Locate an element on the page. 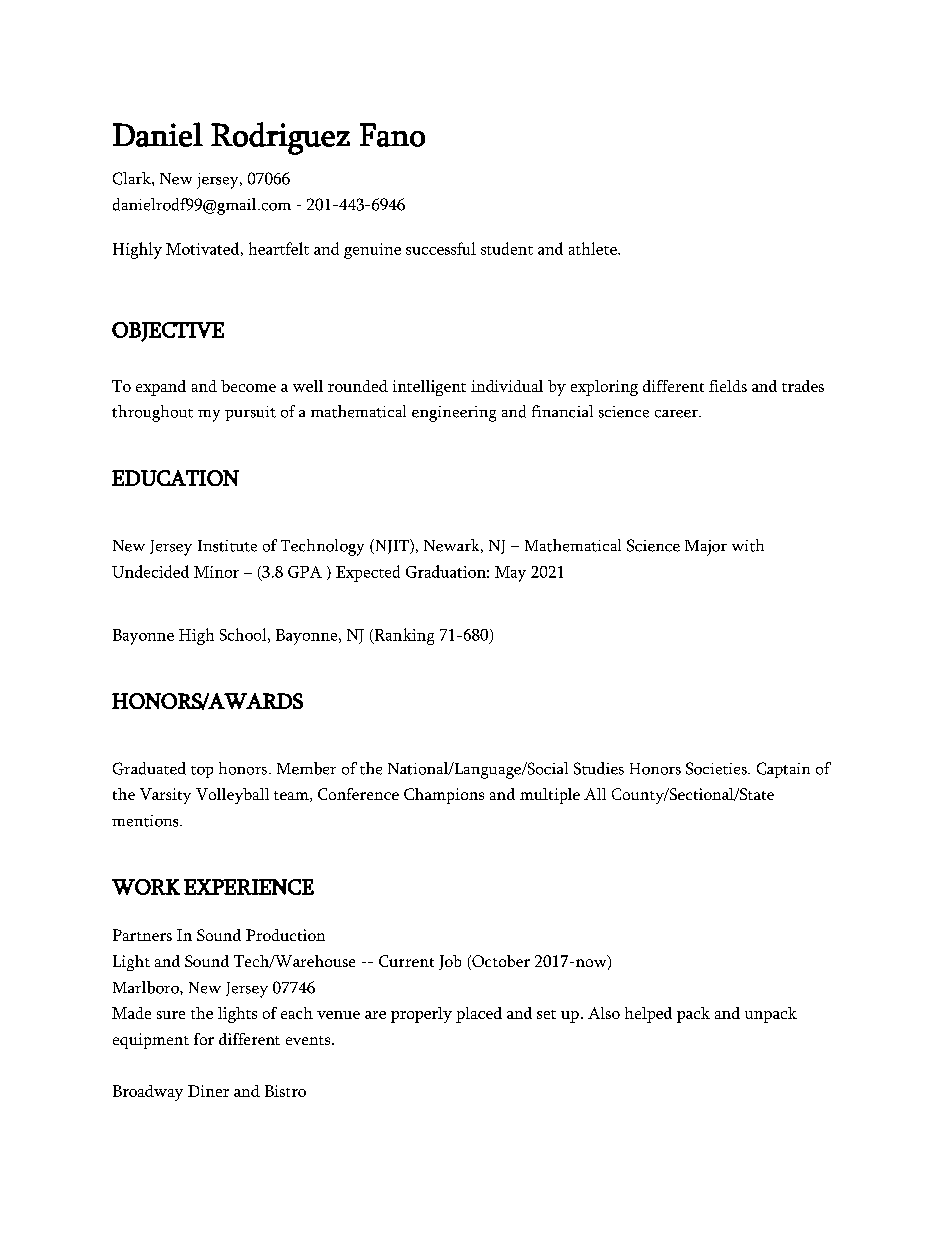  Rodriguez is located at coordinates (280, 138).
